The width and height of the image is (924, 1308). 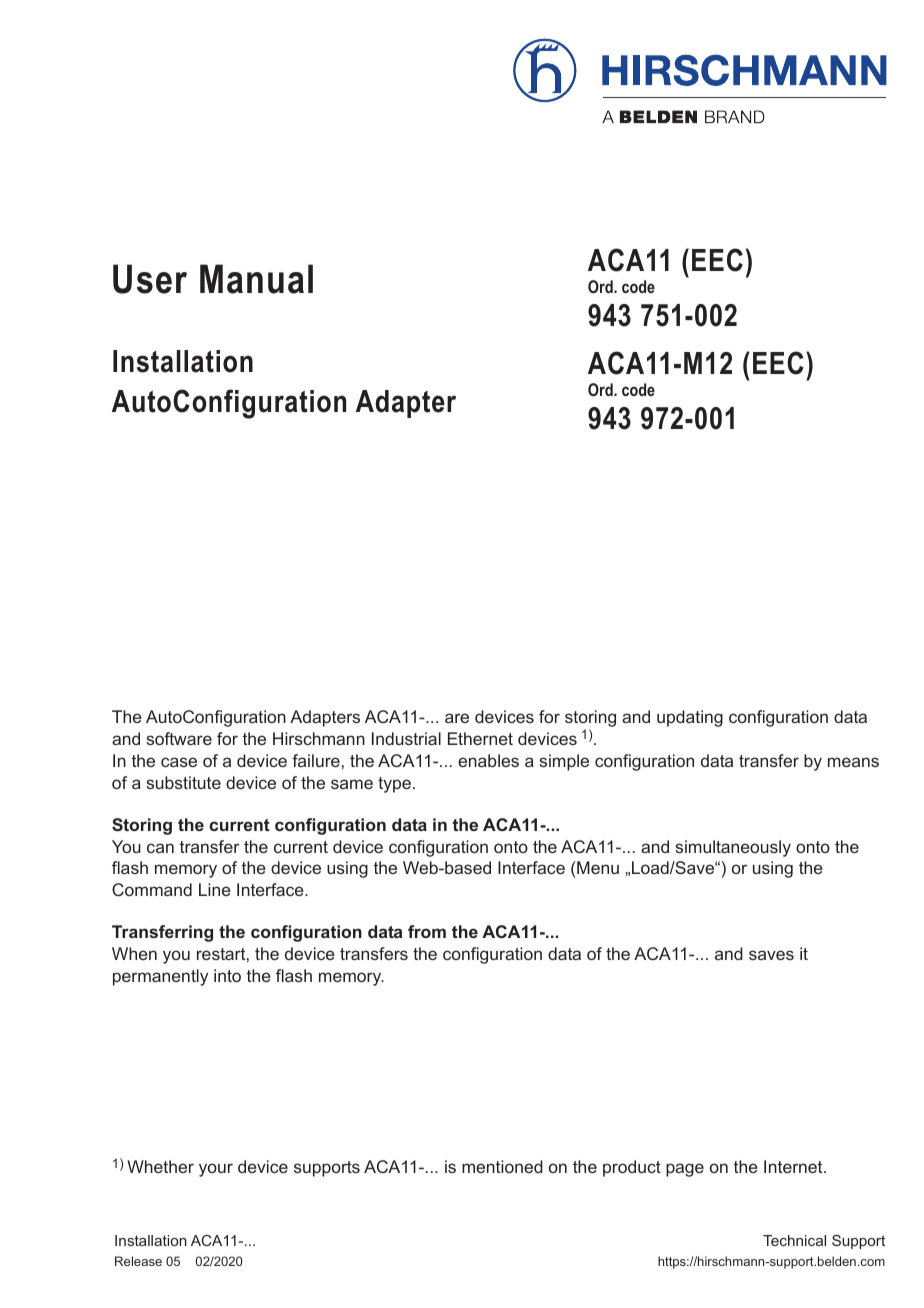 I want to click on simultaneously, so click(x=733, y=848).
